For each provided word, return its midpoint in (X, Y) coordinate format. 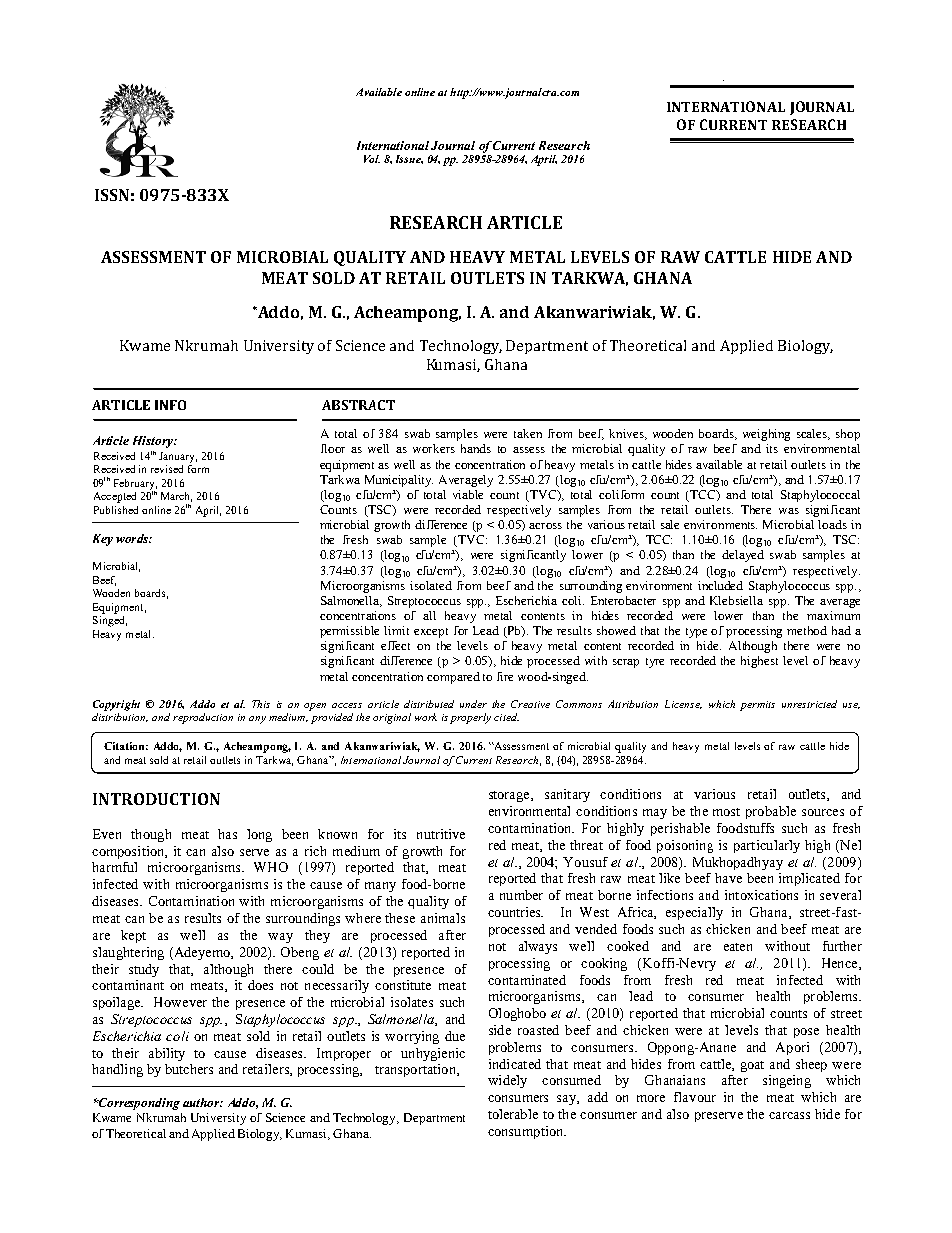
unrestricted (809, 704)
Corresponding (138, 1104)
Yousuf (585, 862)
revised (167, 469)
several (840, 895)
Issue (409, 159)
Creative (530, 704)
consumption (527, 1132)
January (178, 457)
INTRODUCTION (156, 799)
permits (757, 706)
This (261, 704)
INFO (170, 405)
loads (832, 524)
